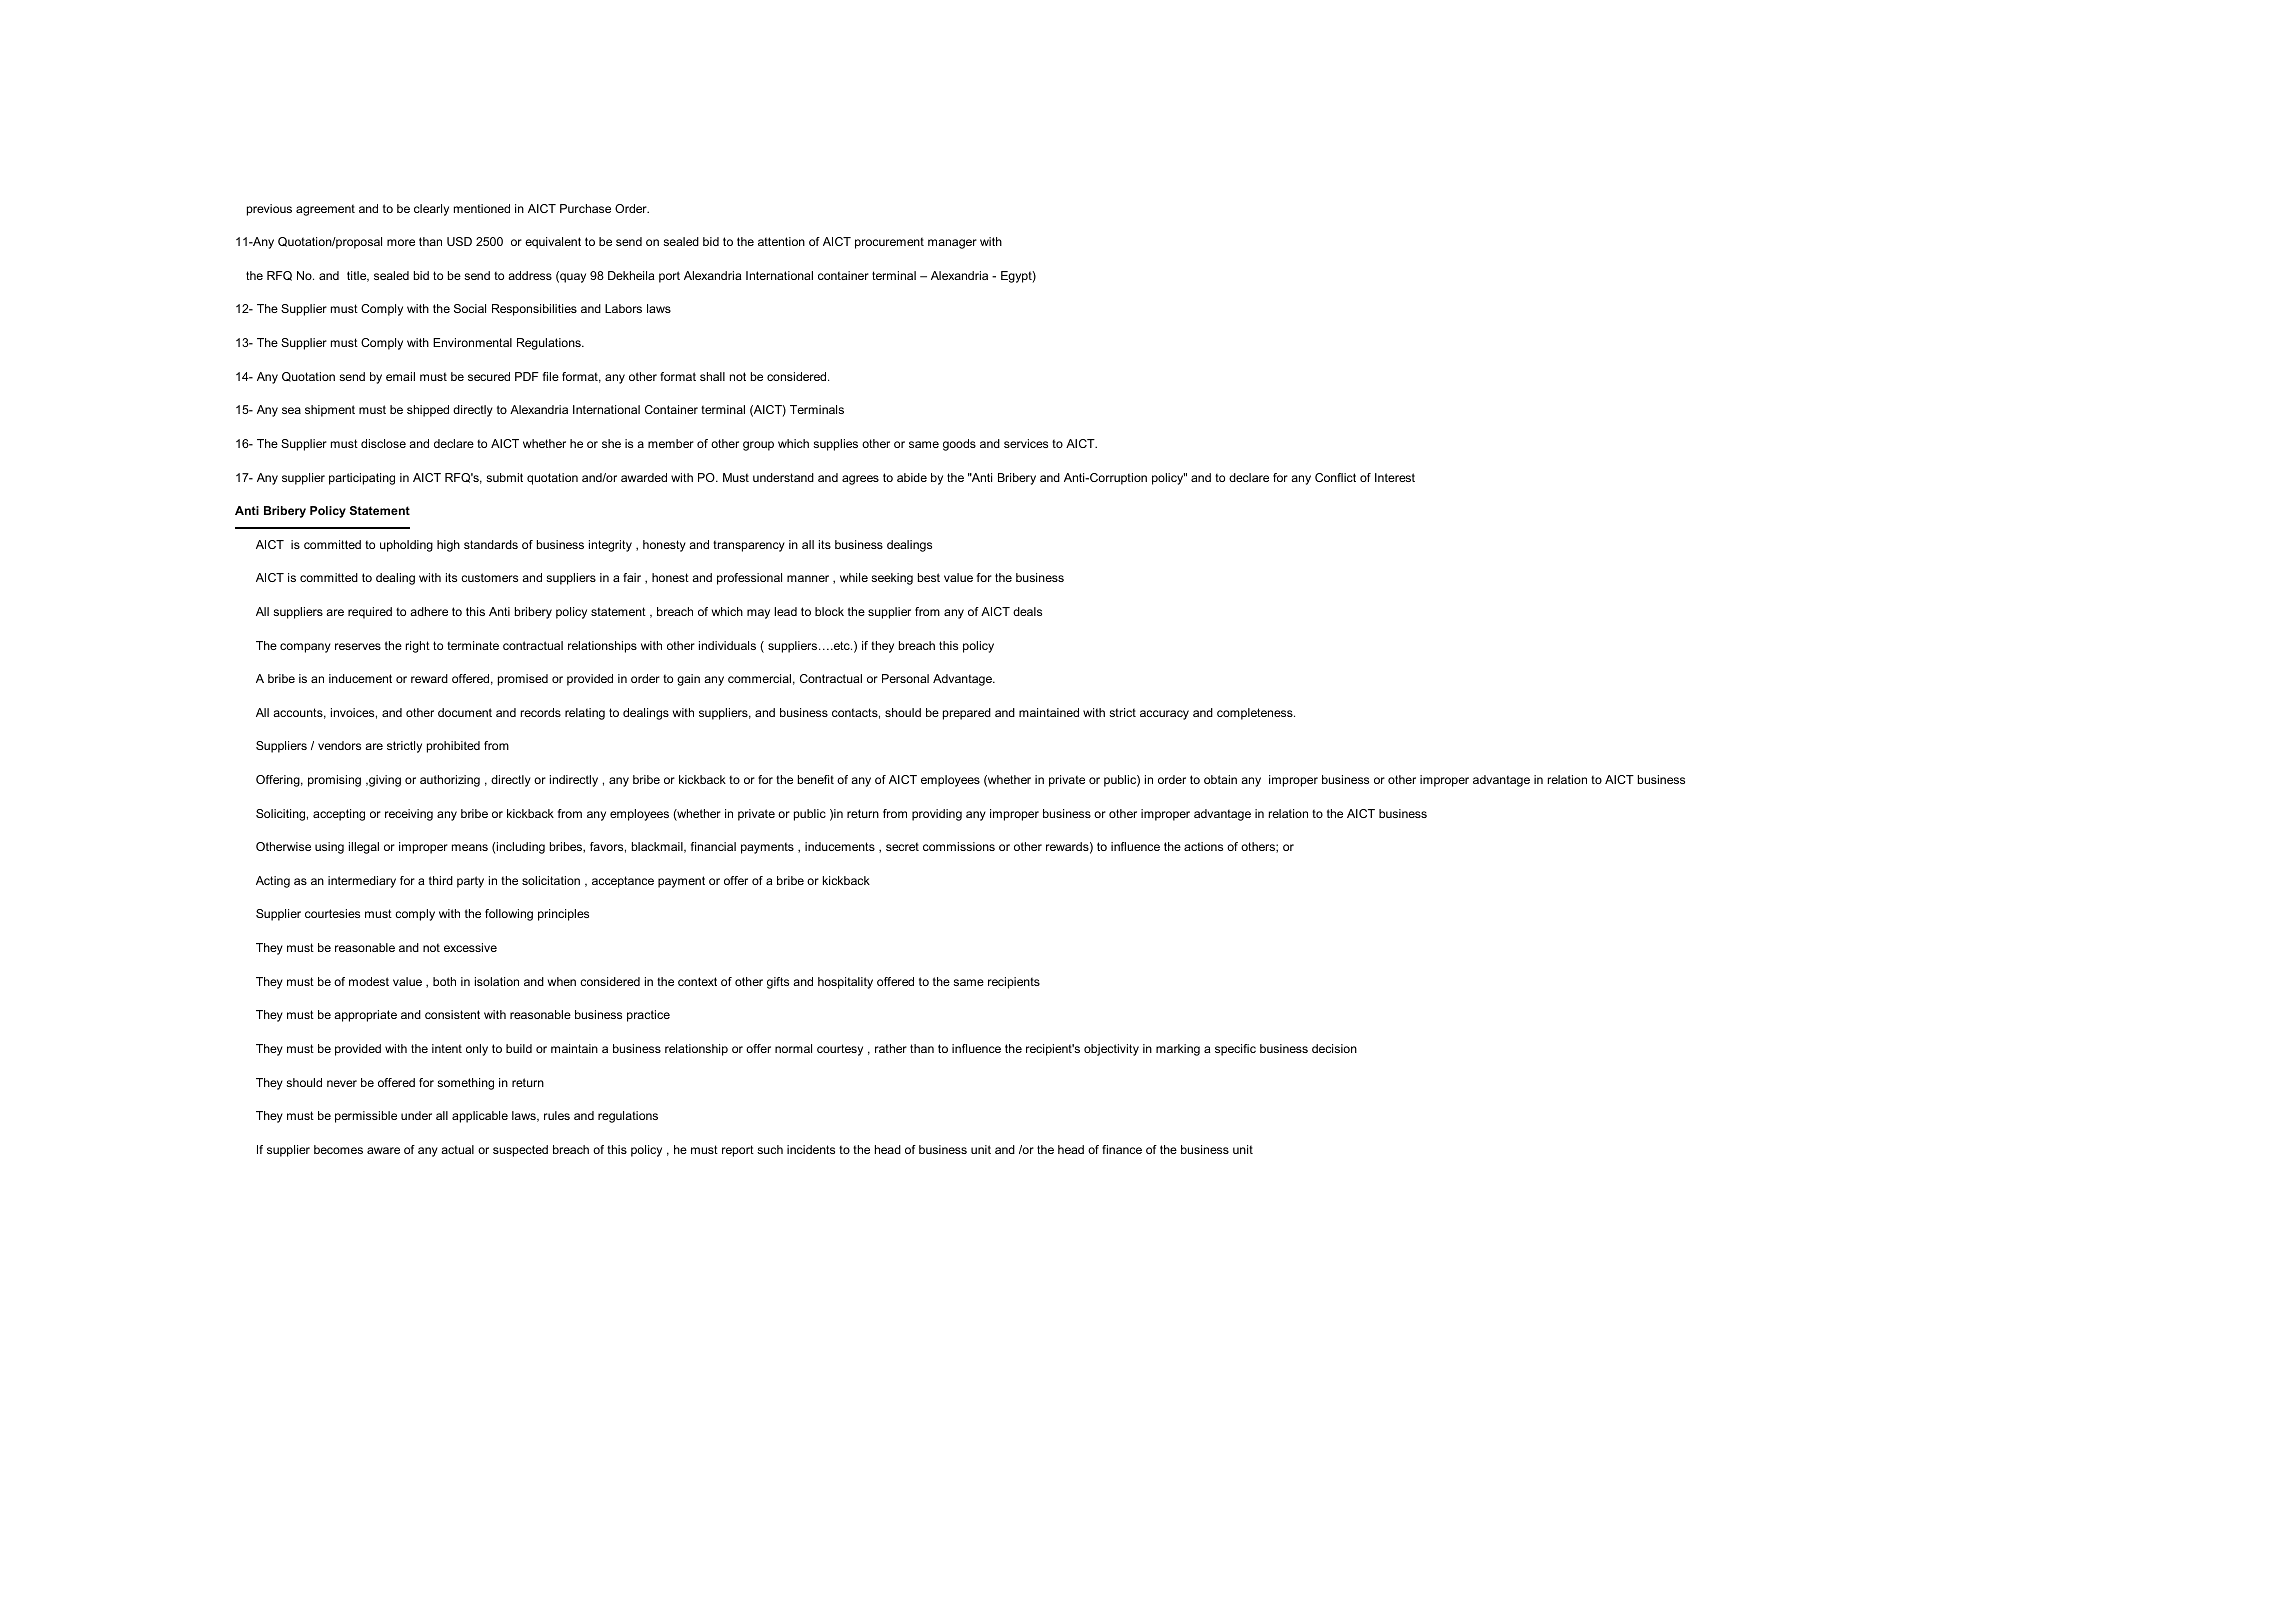 This screenshot has height=1619, width=2289. What do you see at coordinates (749, 546) in the screenshot?
I see `transparency` at bounding box center [749, 546].
